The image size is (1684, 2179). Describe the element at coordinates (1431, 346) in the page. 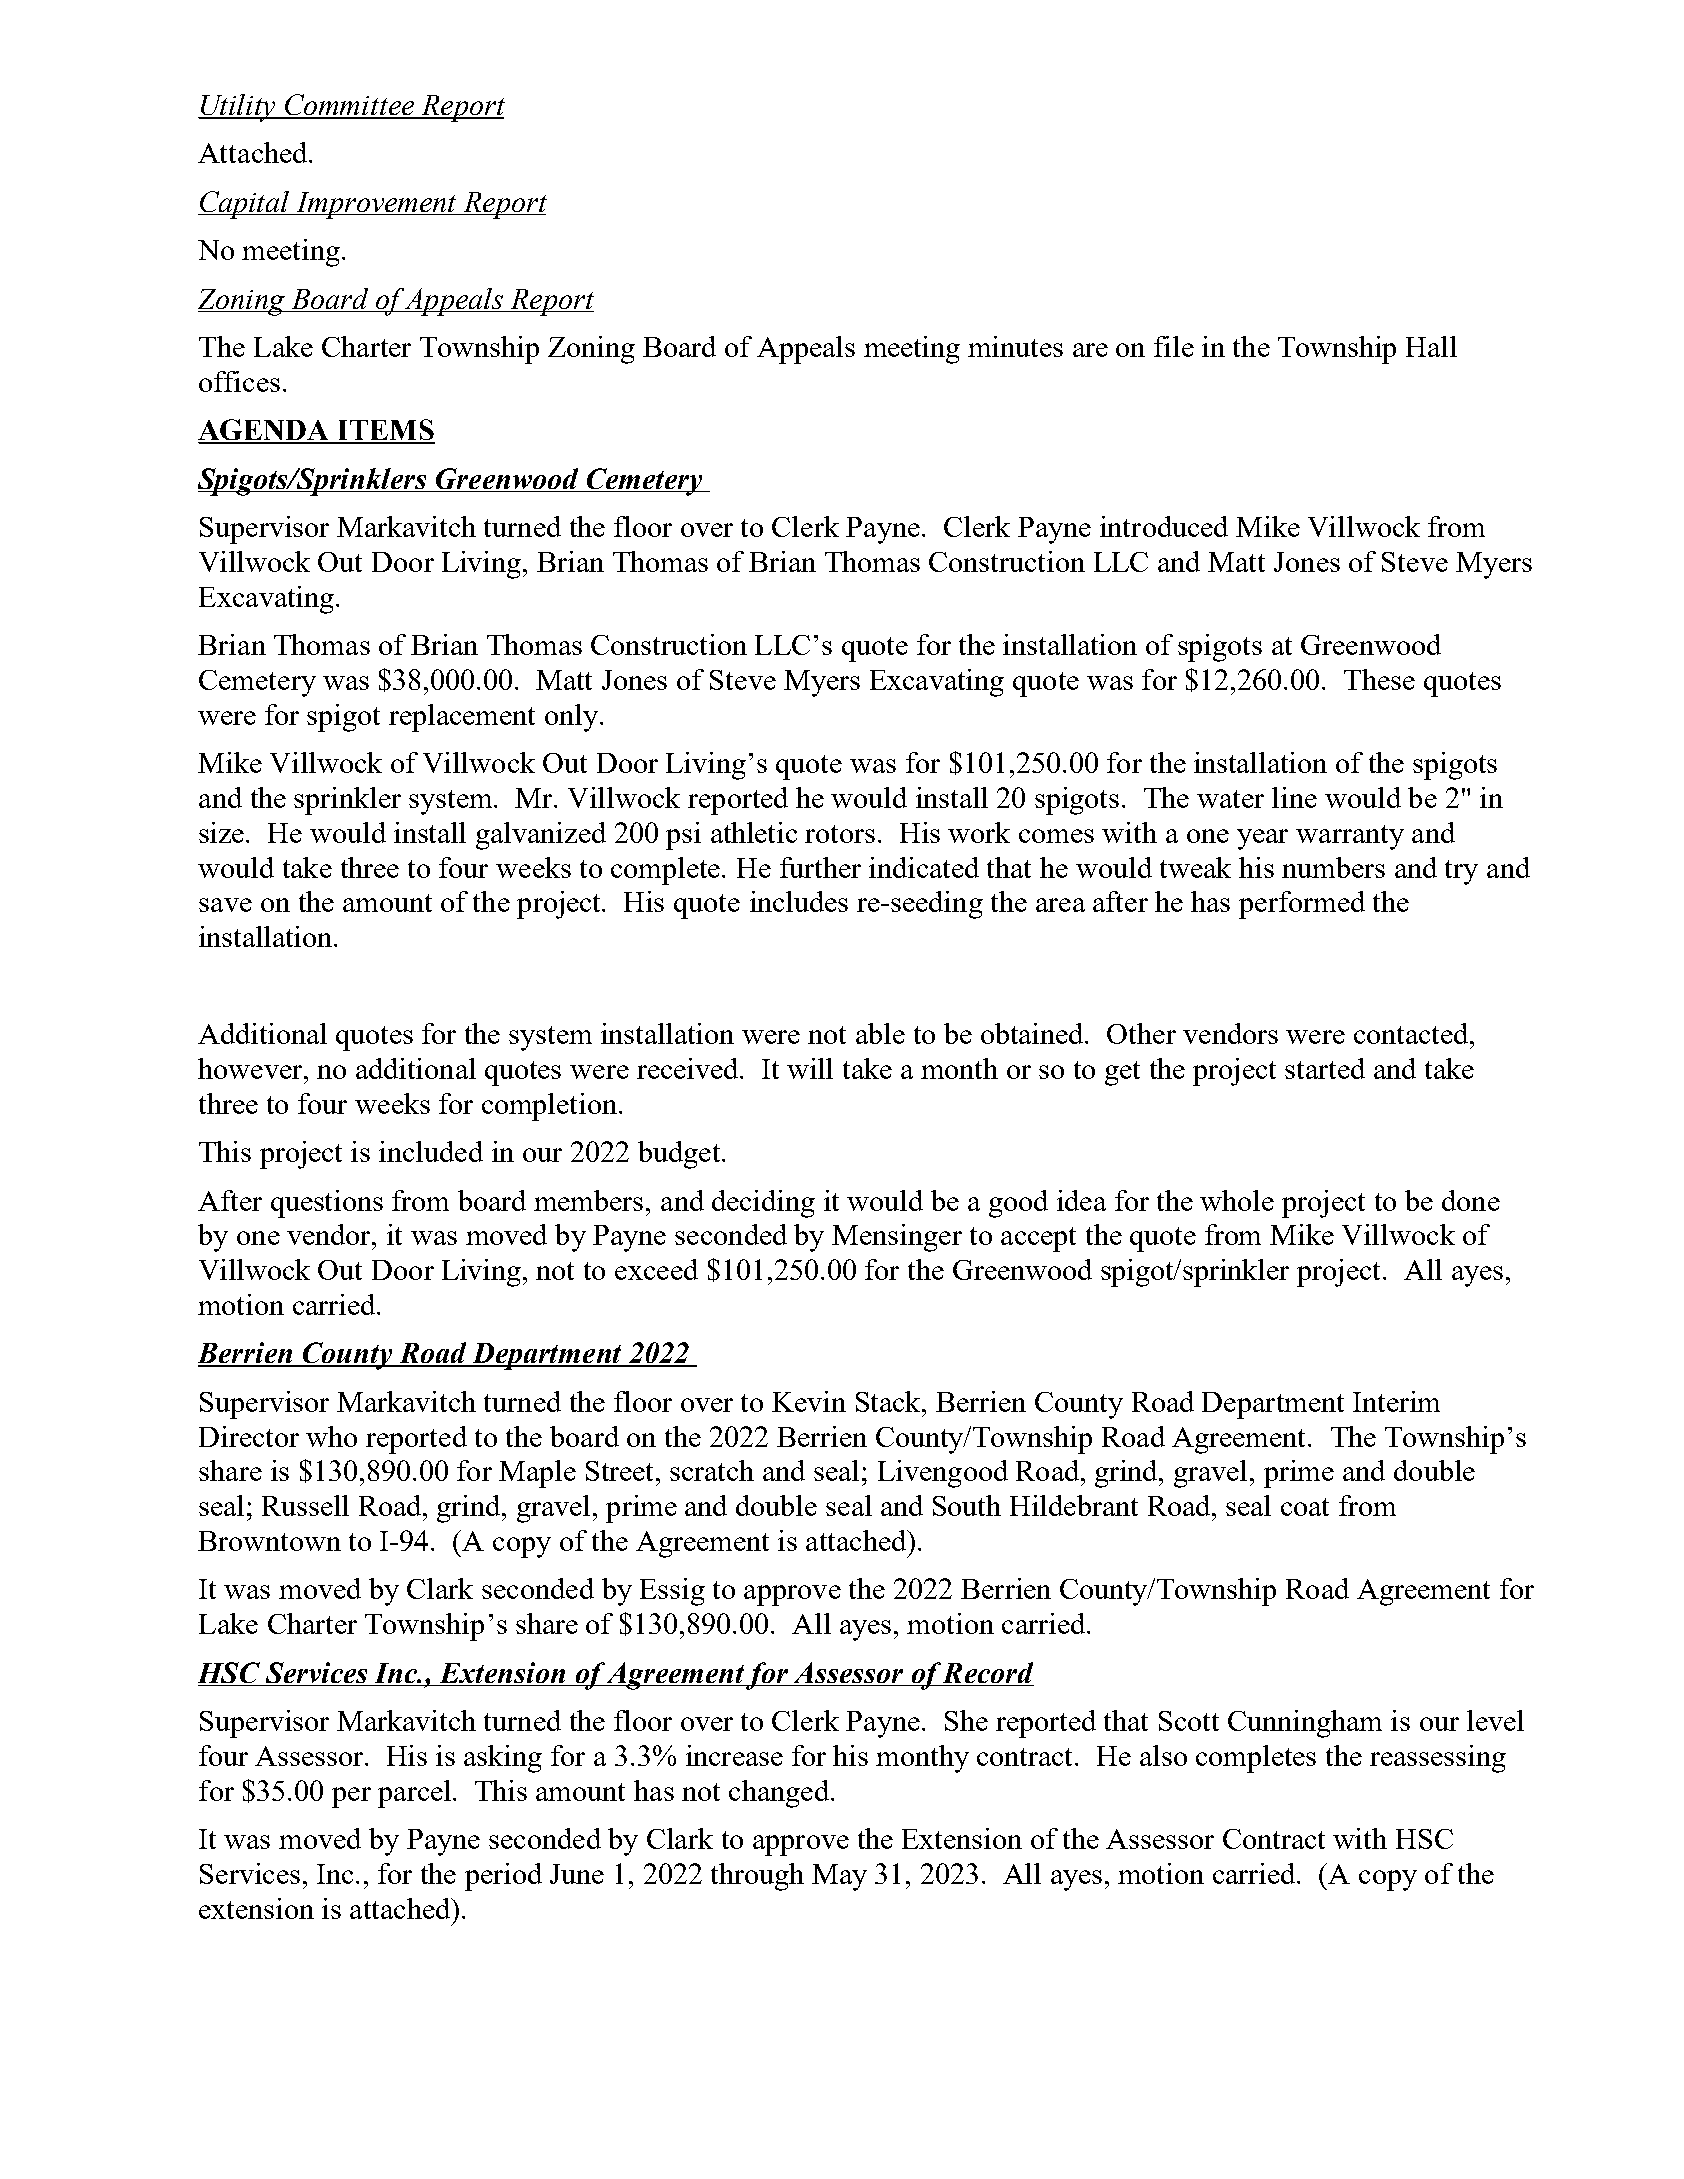

I see `Hall` at that location.
